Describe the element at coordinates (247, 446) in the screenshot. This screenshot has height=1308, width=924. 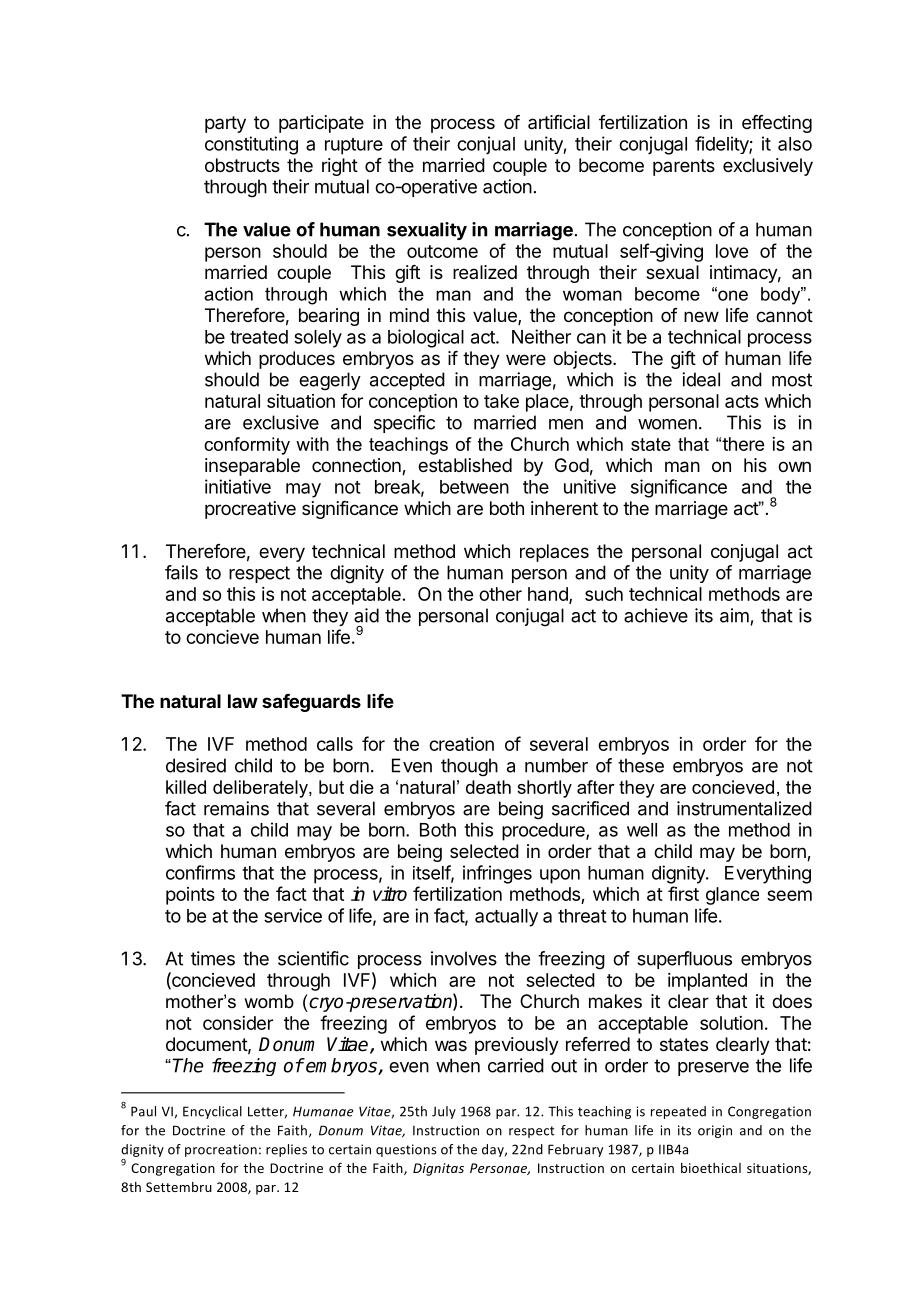
I see `conformity` at that location.
